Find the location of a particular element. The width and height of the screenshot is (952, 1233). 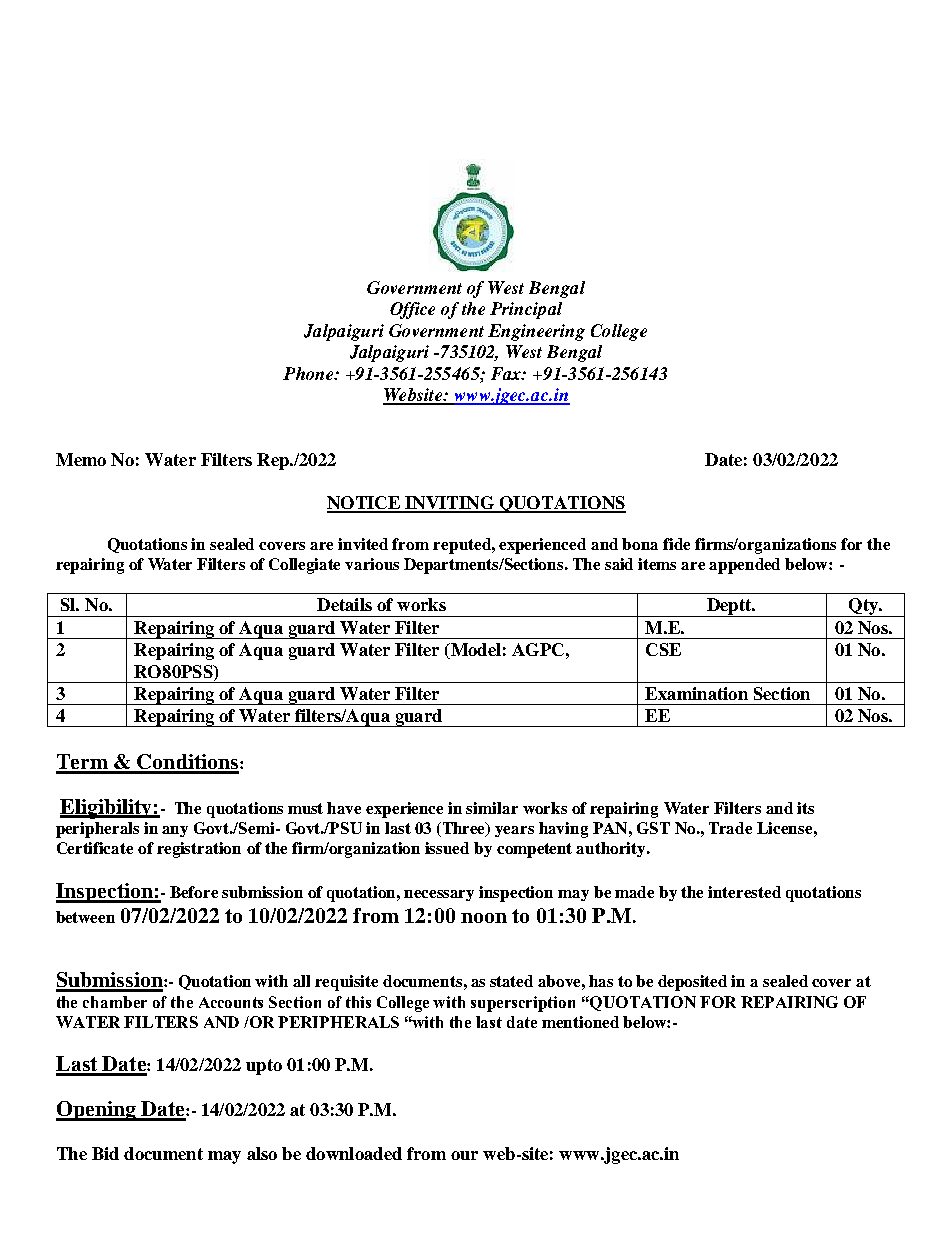

Office is located at coordinates (412, 310).
